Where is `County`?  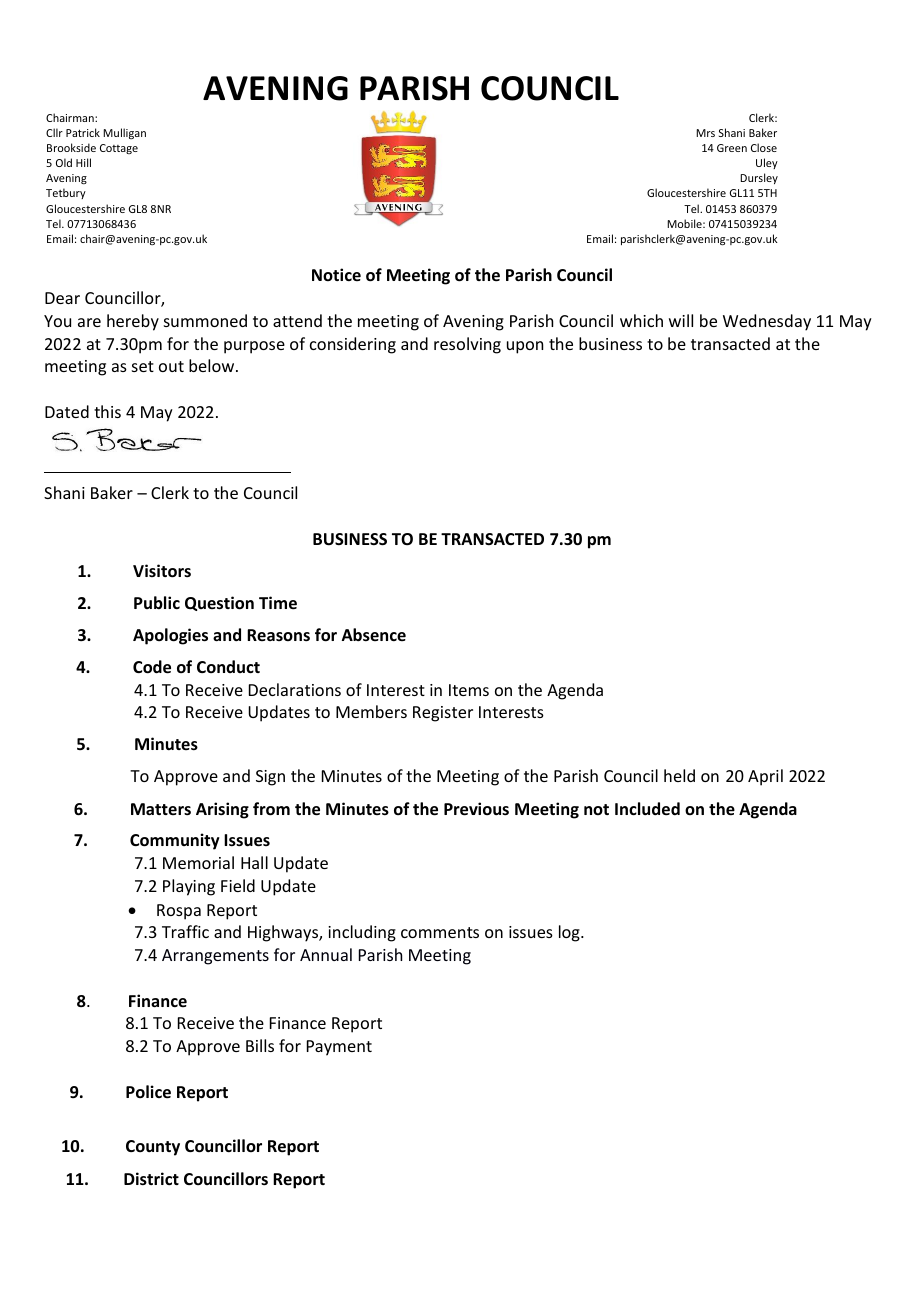
County is located at coordinates (153, 1148).
